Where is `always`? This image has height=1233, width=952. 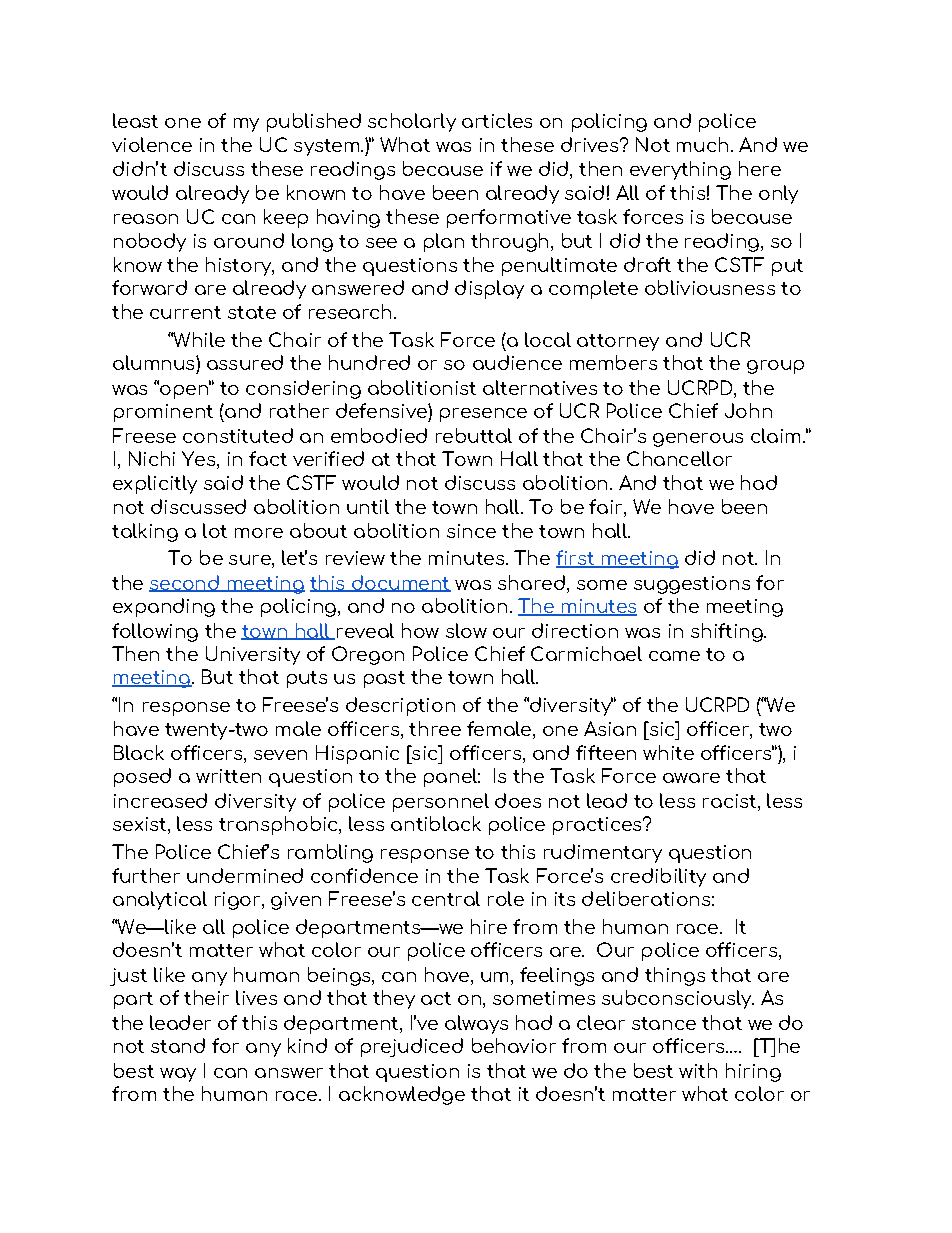 always is located at coordinates (476, 1024).
